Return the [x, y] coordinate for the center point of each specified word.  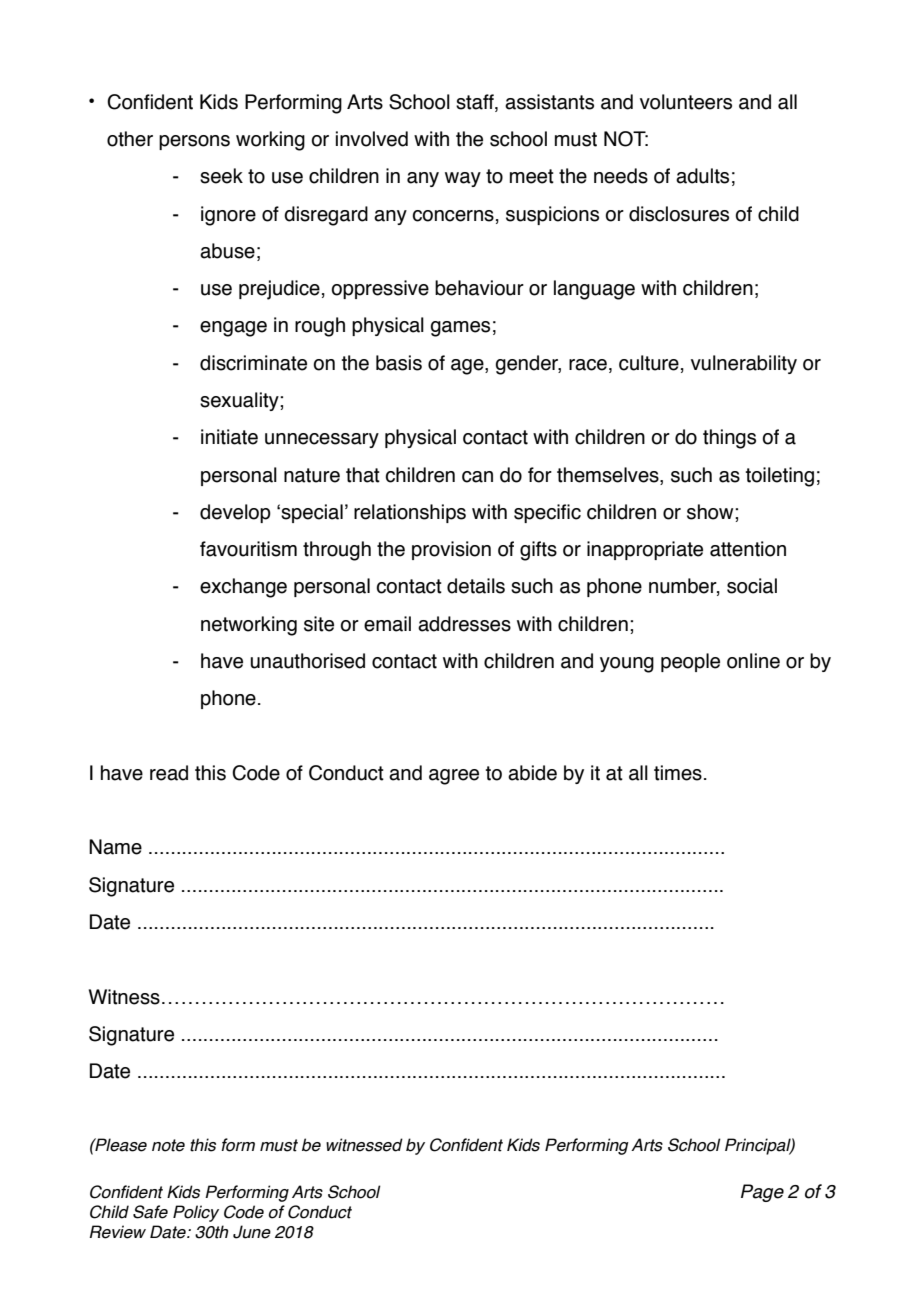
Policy [196, 1213]
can [477, 477]
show [711, 512]
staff [476, 103]
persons [194, 142]
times [678, 773]
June [252, 1232]
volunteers [686, 102]
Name [115, 847]
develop [235, 513]
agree [454, 777]
